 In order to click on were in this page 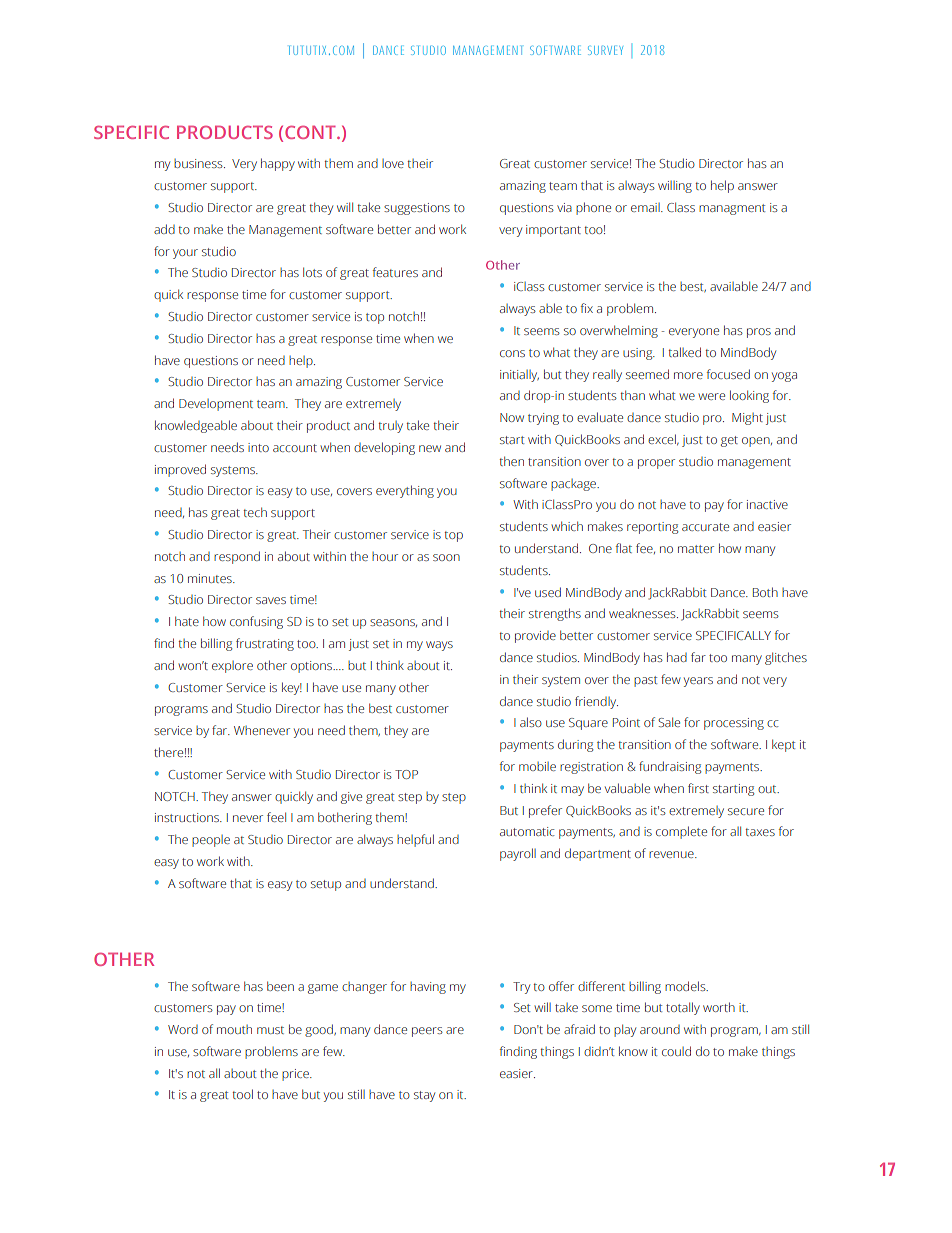, I will do `click(712, 396)`.
